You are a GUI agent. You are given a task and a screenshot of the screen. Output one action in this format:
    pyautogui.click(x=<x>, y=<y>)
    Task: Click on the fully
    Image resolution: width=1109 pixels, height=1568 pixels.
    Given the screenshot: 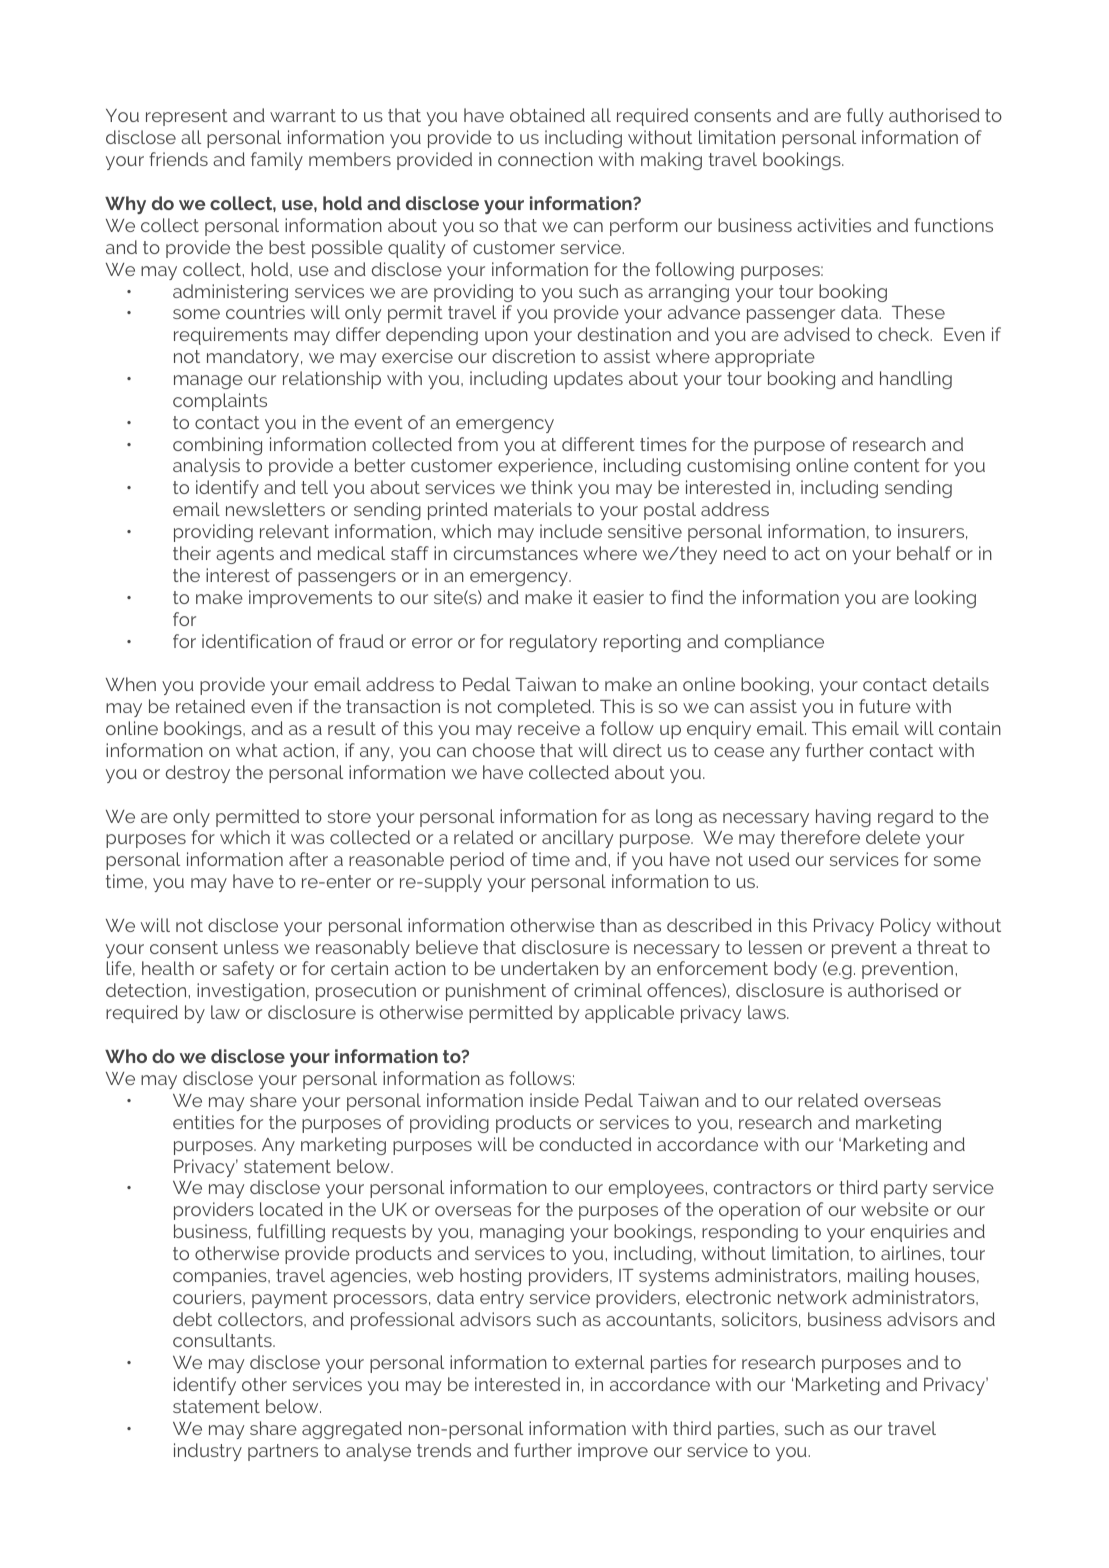 What is the action you would take?
    pyautogui.click(x=865, y=117)
